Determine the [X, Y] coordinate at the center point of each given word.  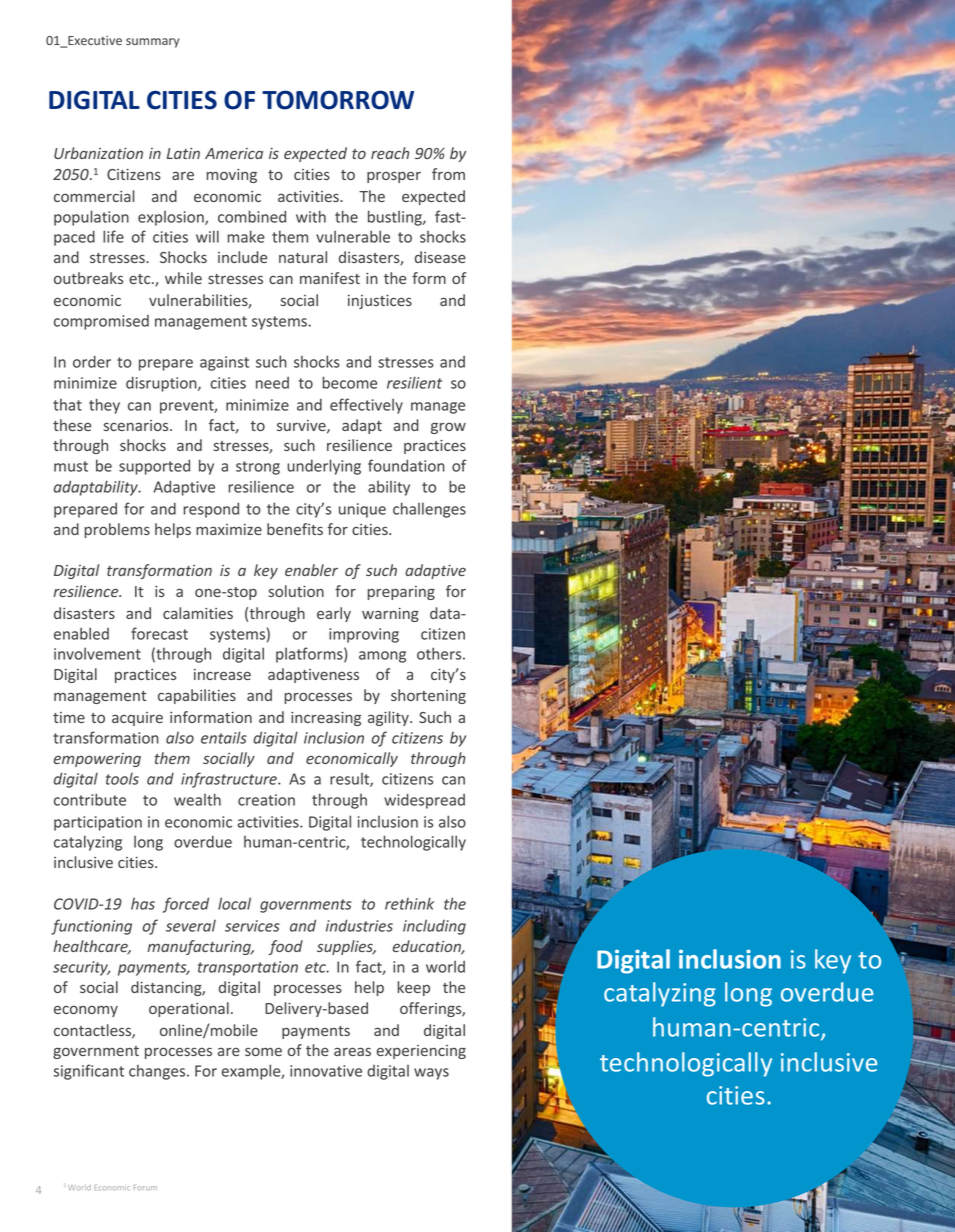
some [263, 1051]
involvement [97, 653]
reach [390, 153]
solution [296, 591]
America [234, 153]
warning [390, 615]
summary [153, 43]
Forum [145, 1187]
